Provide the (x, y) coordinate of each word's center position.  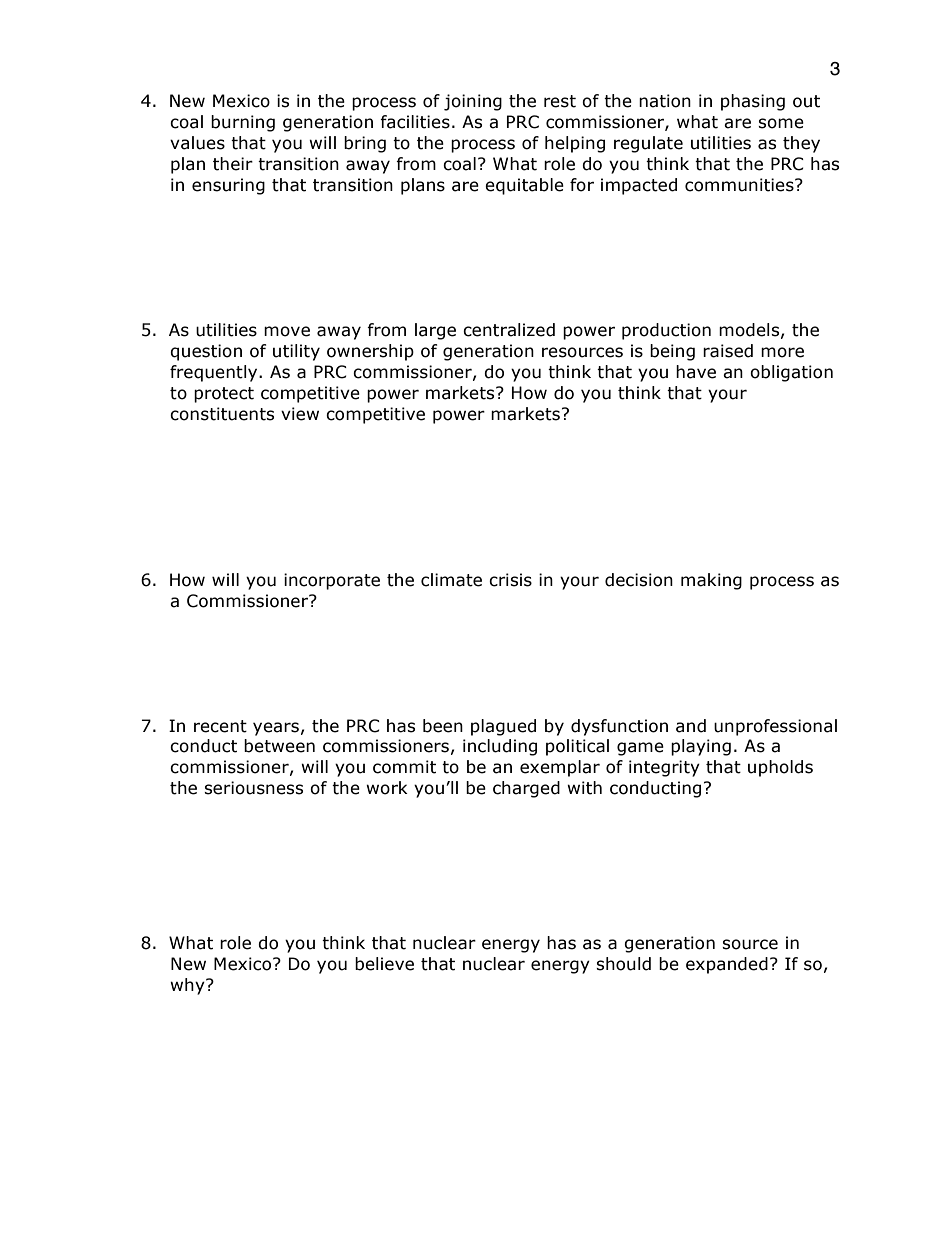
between (279, 746)
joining (473, 102)
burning (243, 123)
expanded (727, 965)
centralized (509, 330)
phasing (753, 102)
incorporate (332, 581)
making (711, 581)
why (188, 986)
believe (384, 964)
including (500, 747)
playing (701, 747)
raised (728, 351)
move (287, 331)
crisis (510, 580)
